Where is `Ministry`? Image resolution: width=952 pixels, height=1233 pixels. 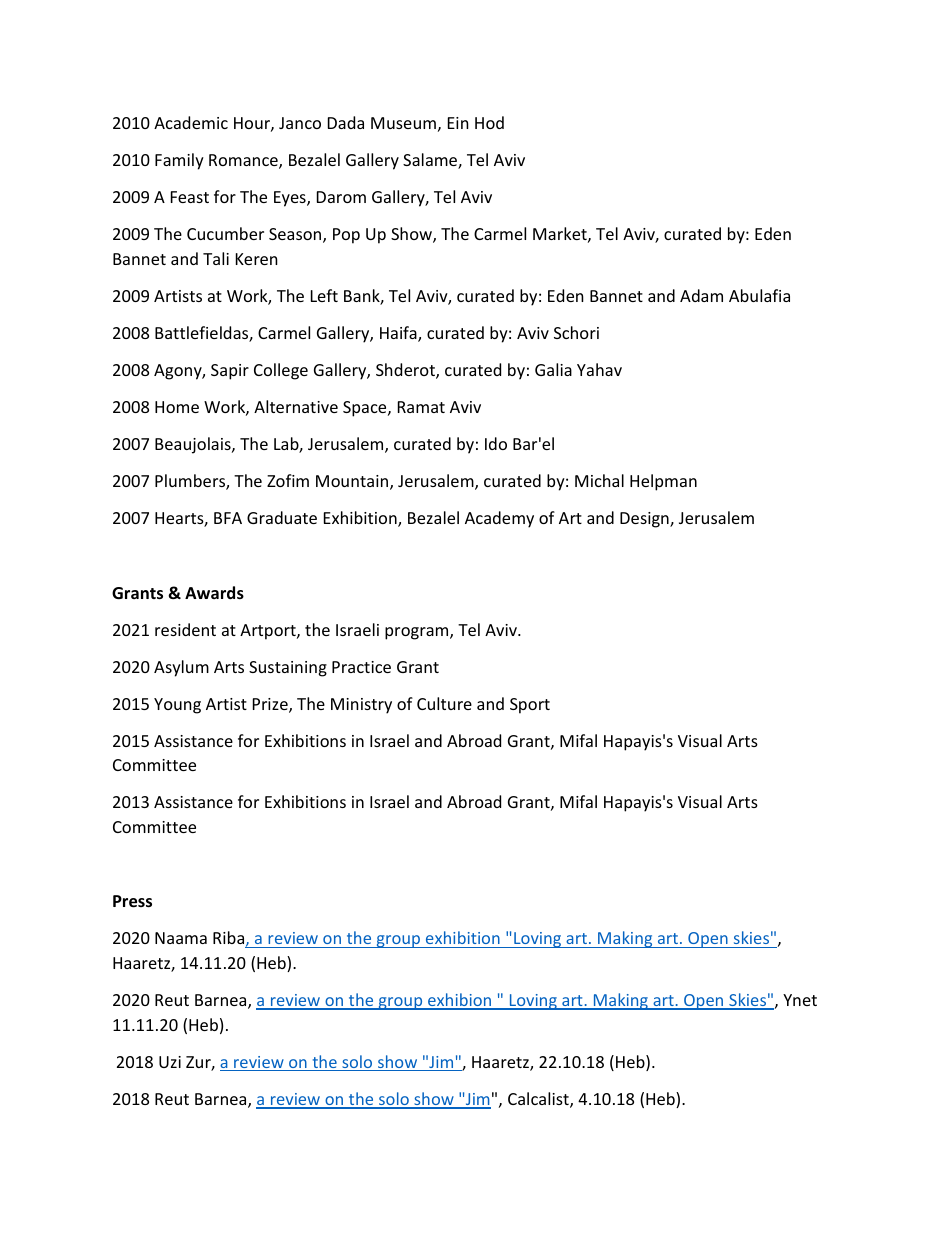
Ministry is located at coordinates (361, 706).
